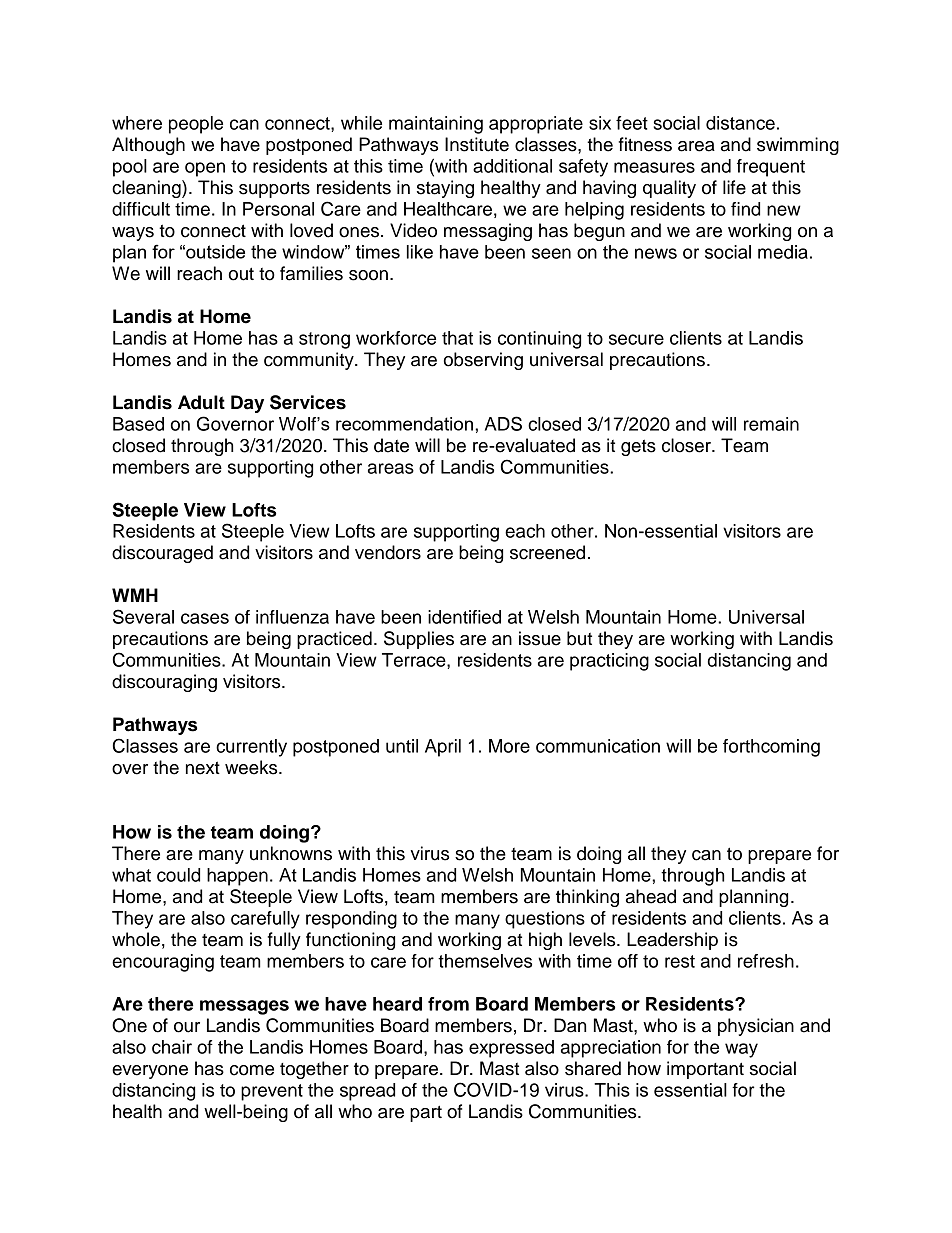 The height and width of the image is (1233, 952). What do you see at coordinates (483, 361) in the image?
I see `observing` at bounding box center [483, 361].
